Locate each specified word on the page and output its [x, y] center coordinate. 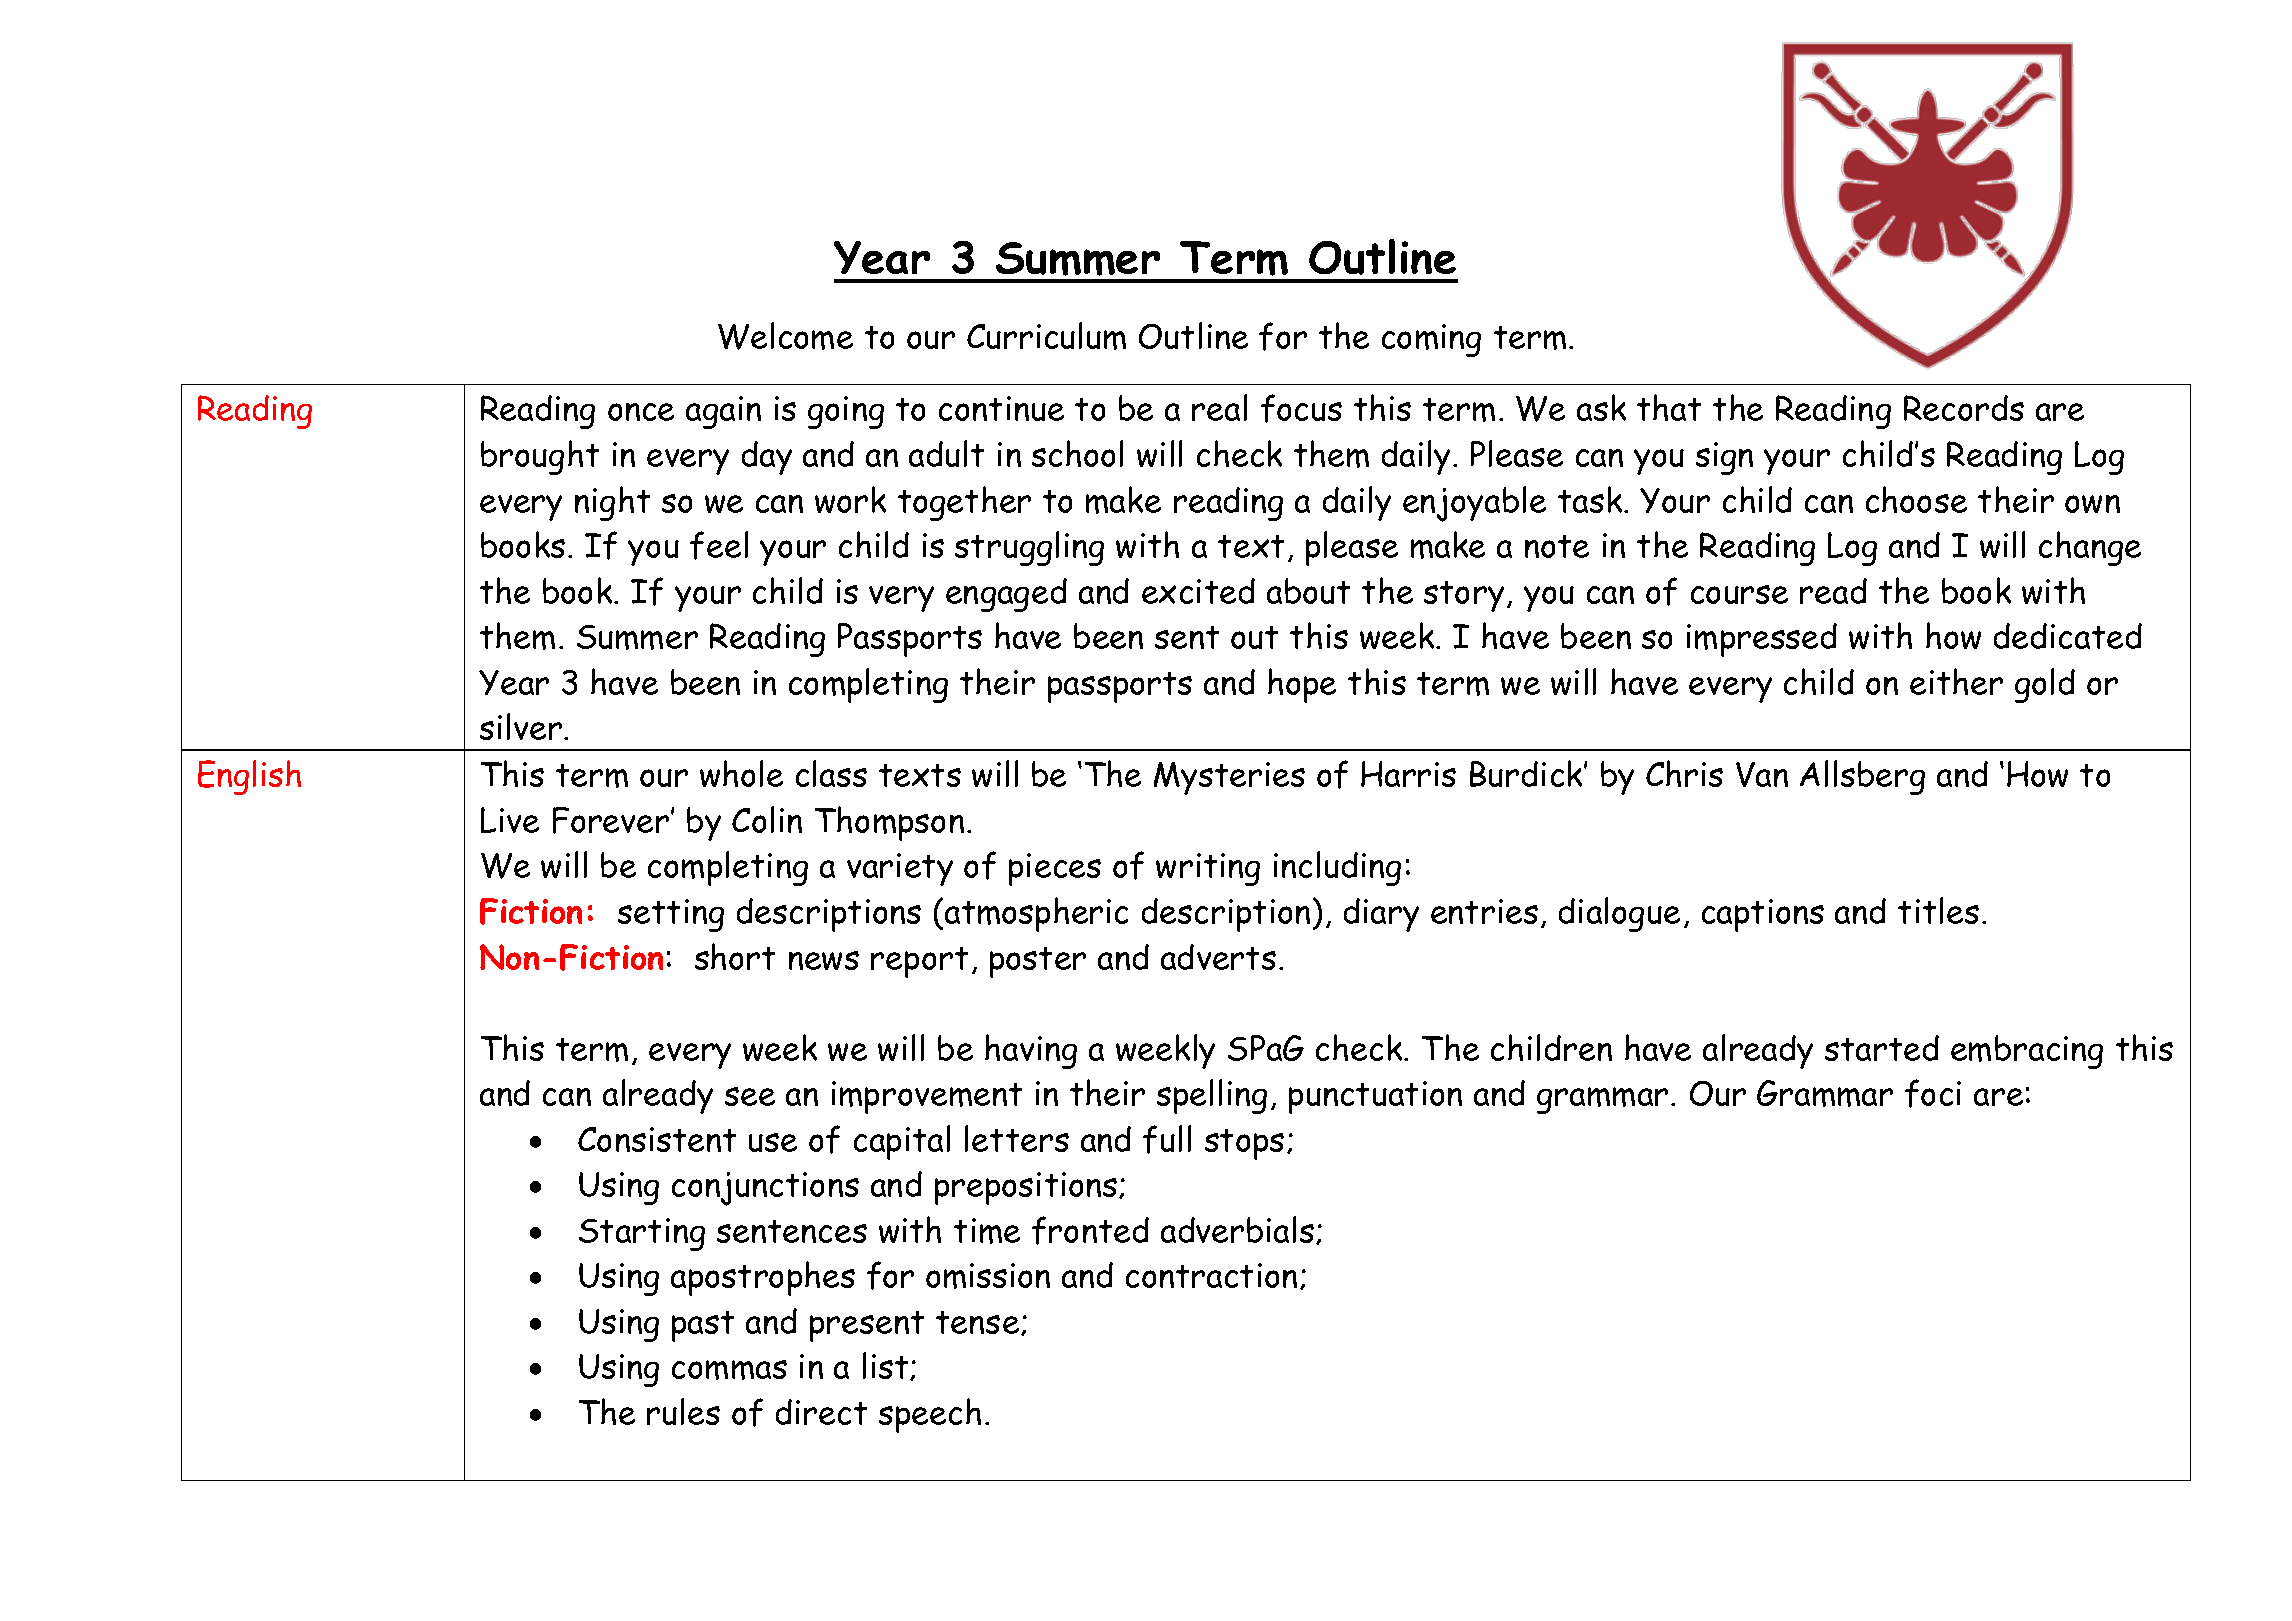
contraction [1211, 1275]
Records [1964, 408]
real [1219, 407]
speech [930, 1415]
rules [683, 1411]
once [641, 412]
